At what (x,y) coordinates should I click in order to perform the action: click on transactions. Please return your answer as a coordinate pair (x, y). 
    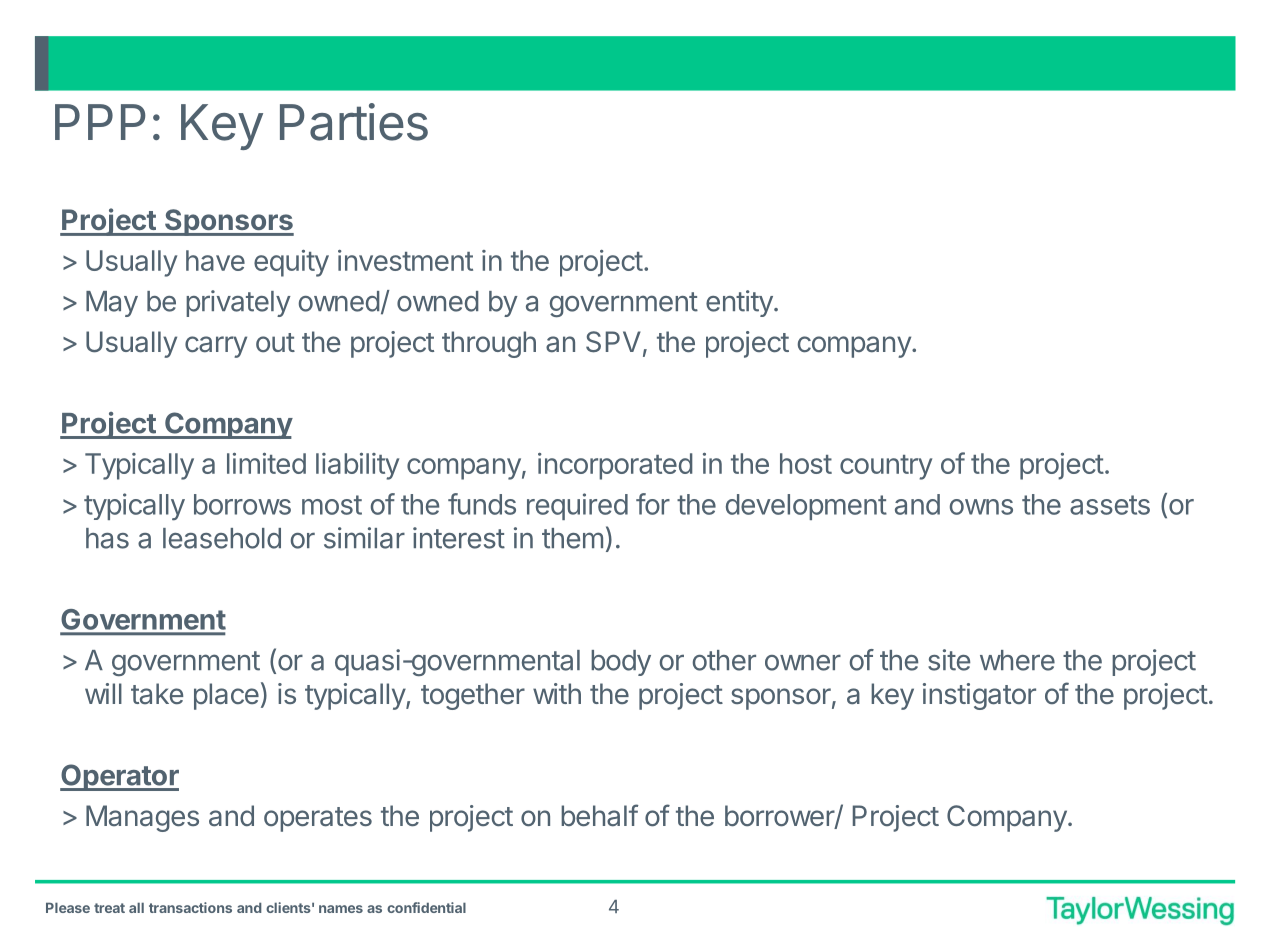
    Looking at the image, I should click on (190, 907).
